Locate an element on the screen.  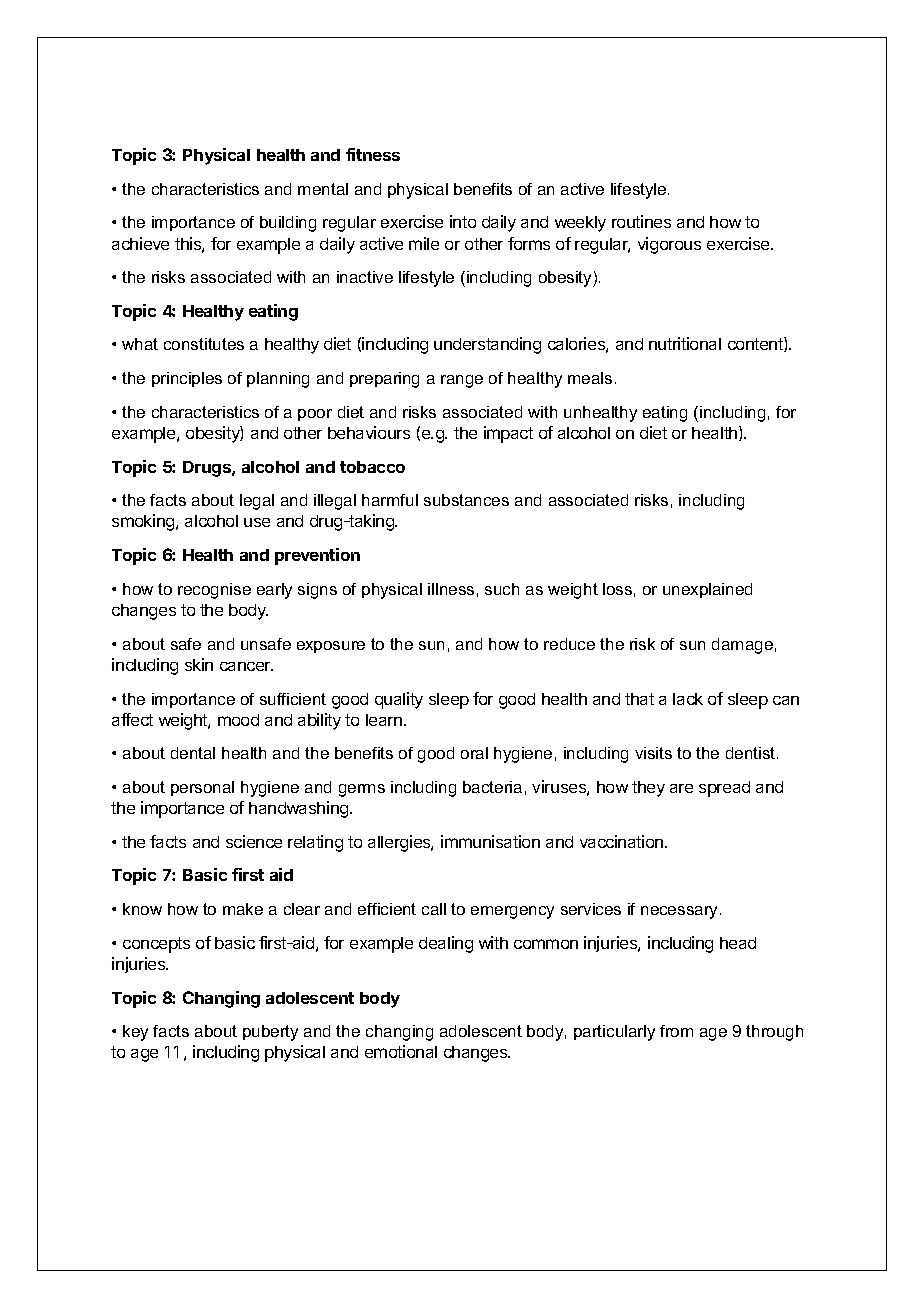
unexplained is located at coordinates (707, 590).
